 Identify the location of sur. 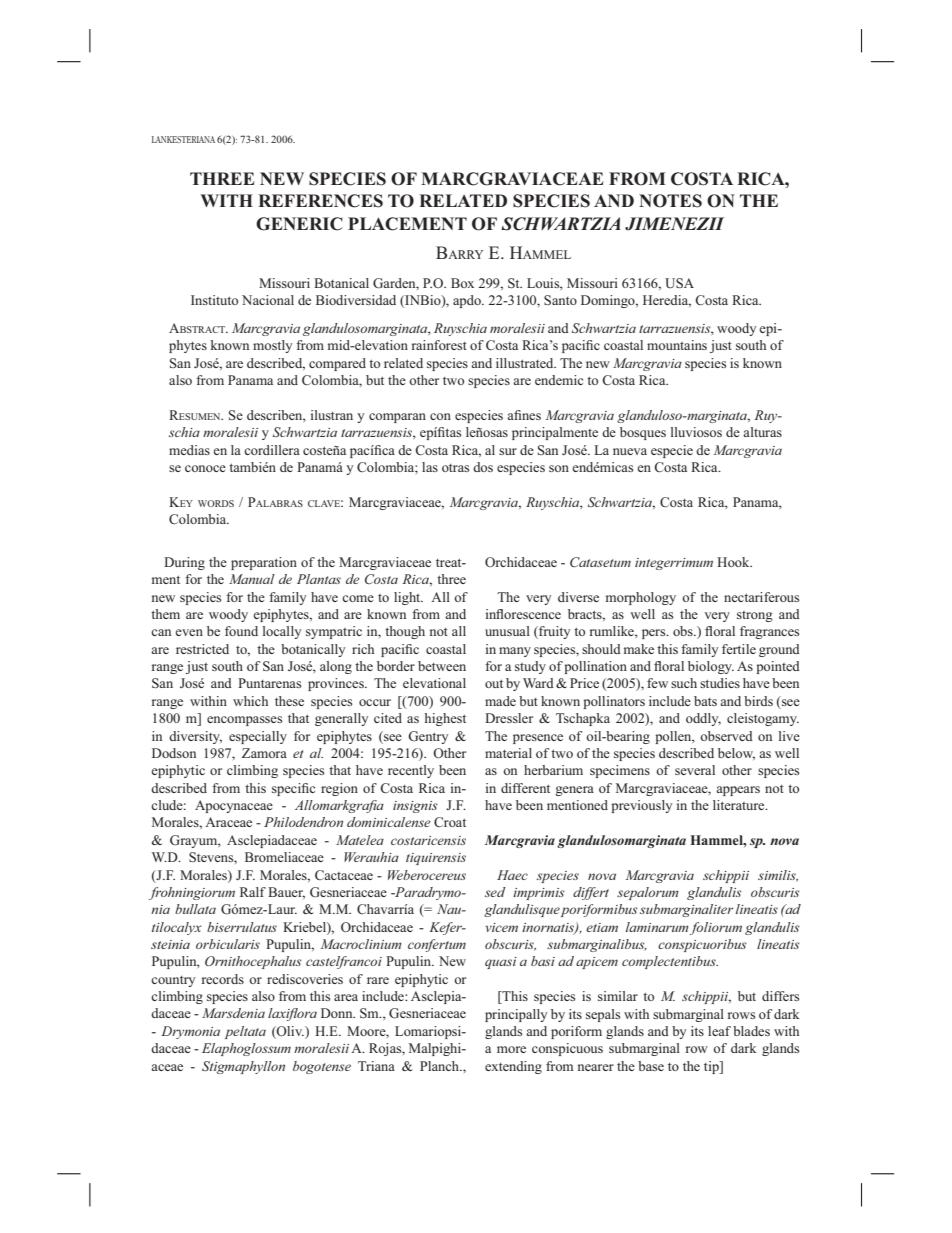
(508, 451).
